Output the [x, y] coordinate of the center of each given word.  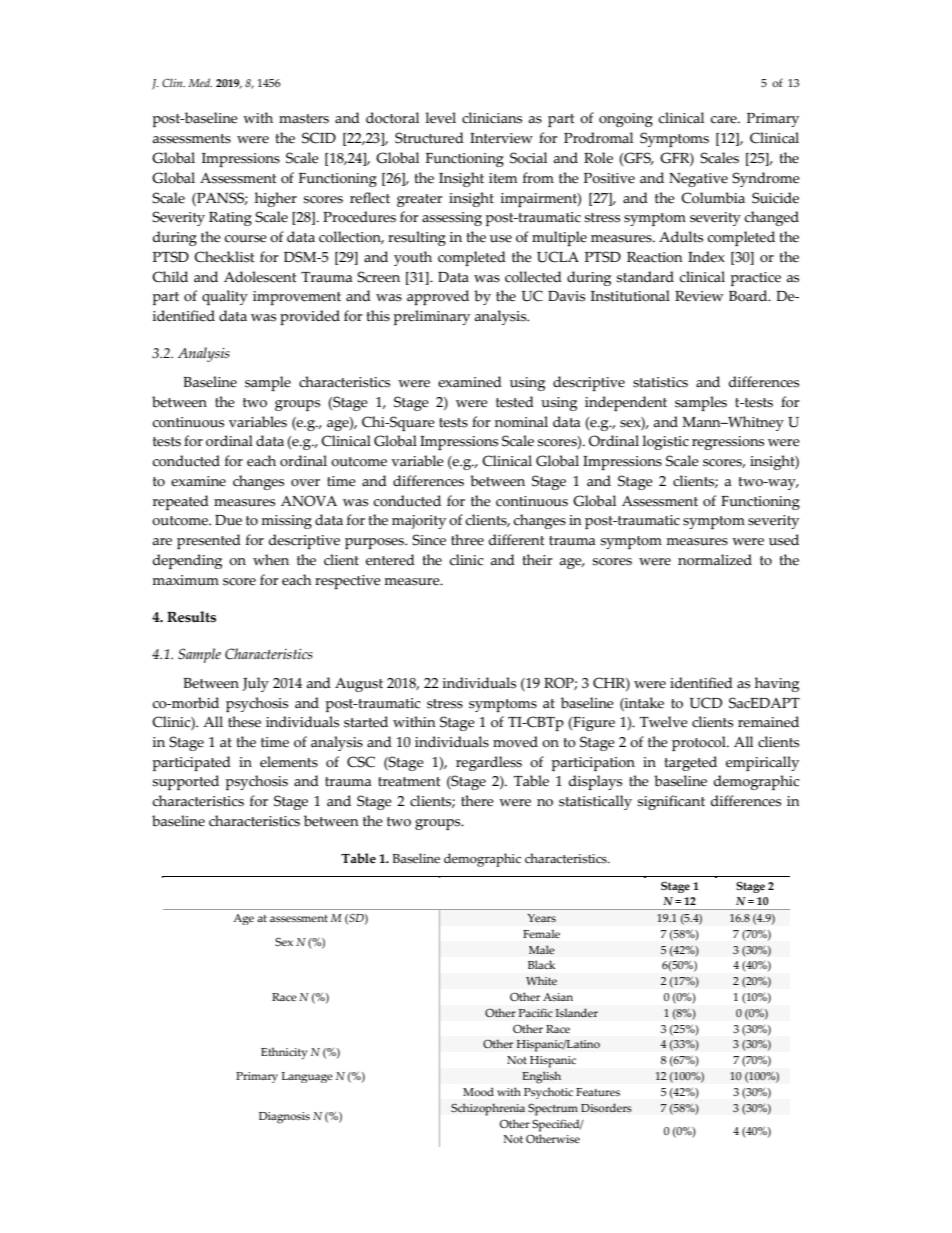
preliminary [431, 317]
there [477, 801]
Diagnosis [284, 1118]
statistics [660, 382]
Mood [478, 1091]
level [441, 118]
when [271, 560]
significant [671, 802]
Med [200, 82]
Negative [698, 180]
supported [185, 782]
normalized [715, 560]
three [467, 540]
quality [225, 297]
